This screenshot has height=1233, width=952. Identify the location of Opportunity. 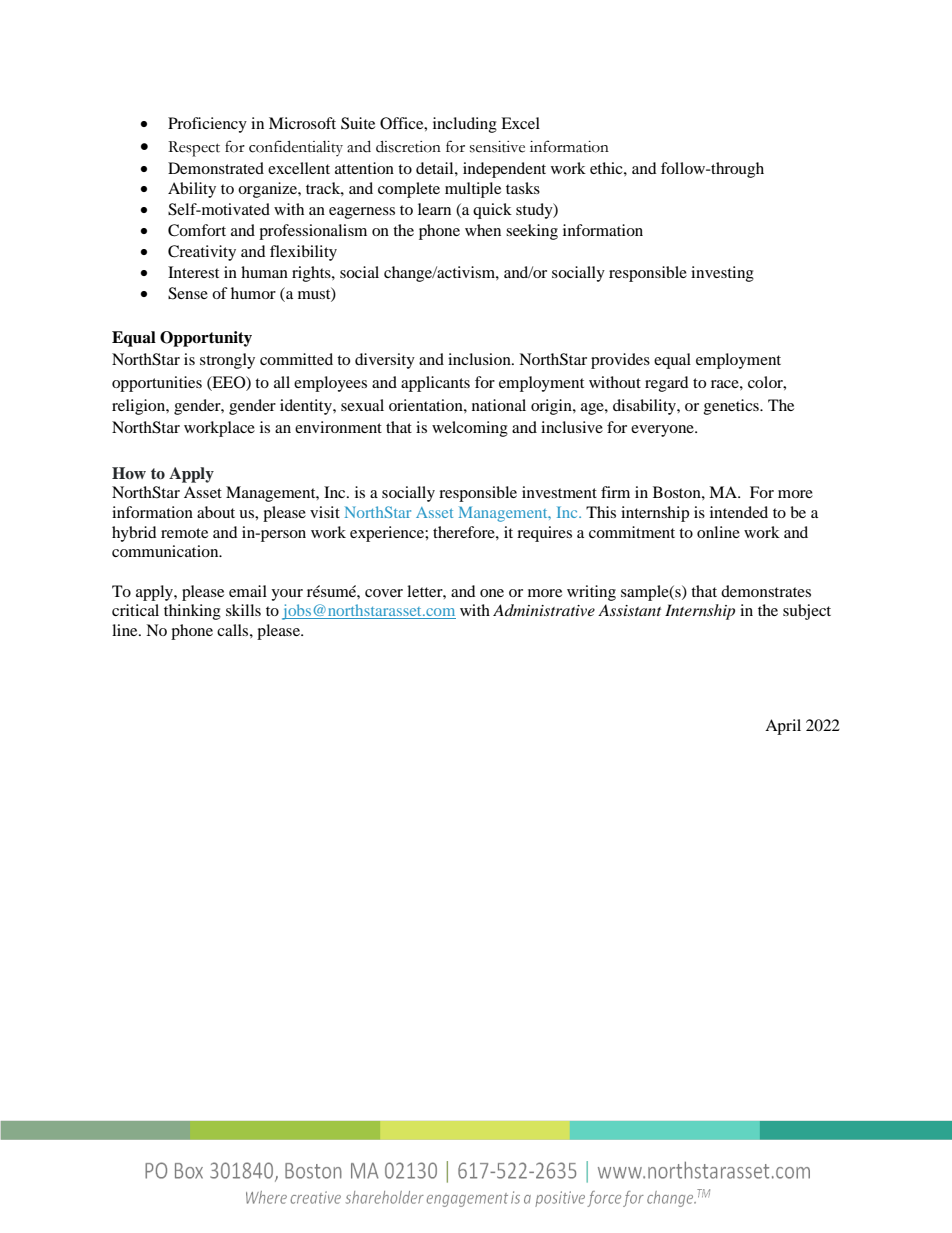
(206, 339).
